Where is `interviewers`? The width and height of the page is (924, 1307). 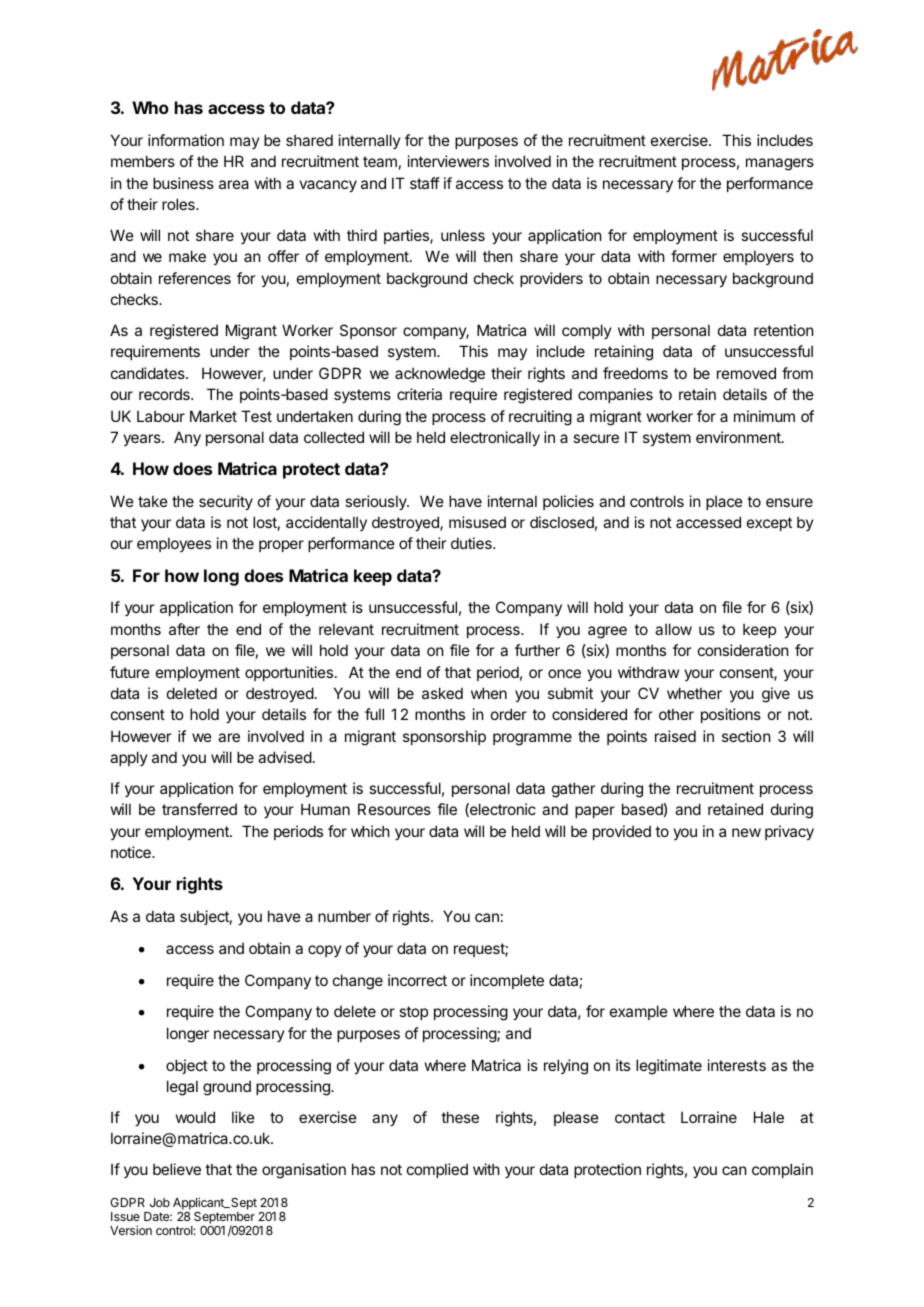 interviewers is located at coordinates (448, 161).
